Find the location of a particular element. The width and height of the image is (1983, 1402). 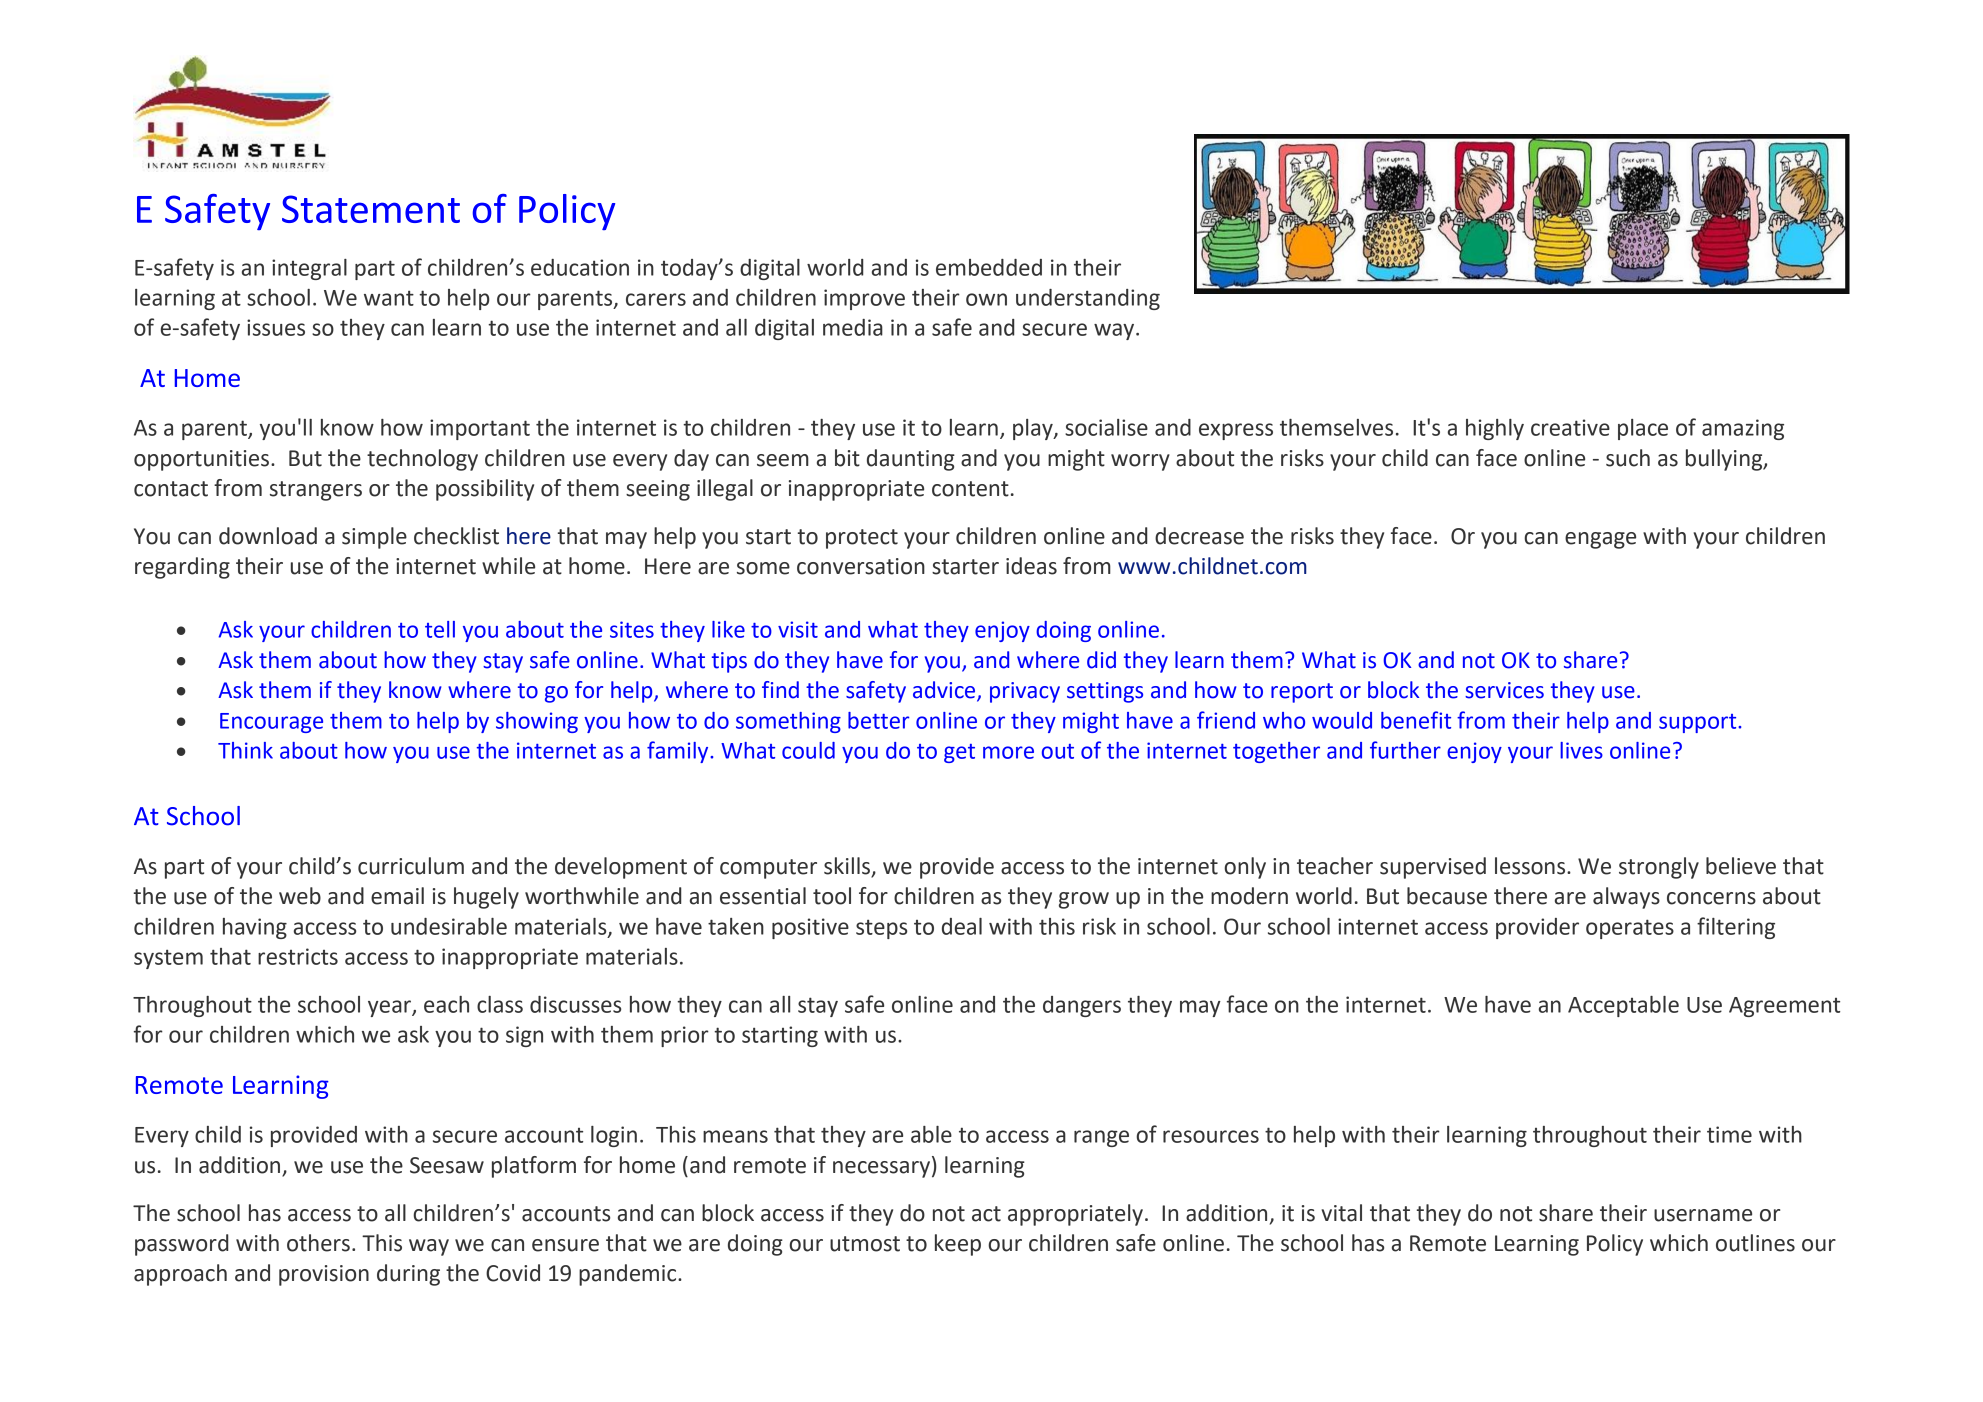

username is located at coordinates (1703, 1215).
